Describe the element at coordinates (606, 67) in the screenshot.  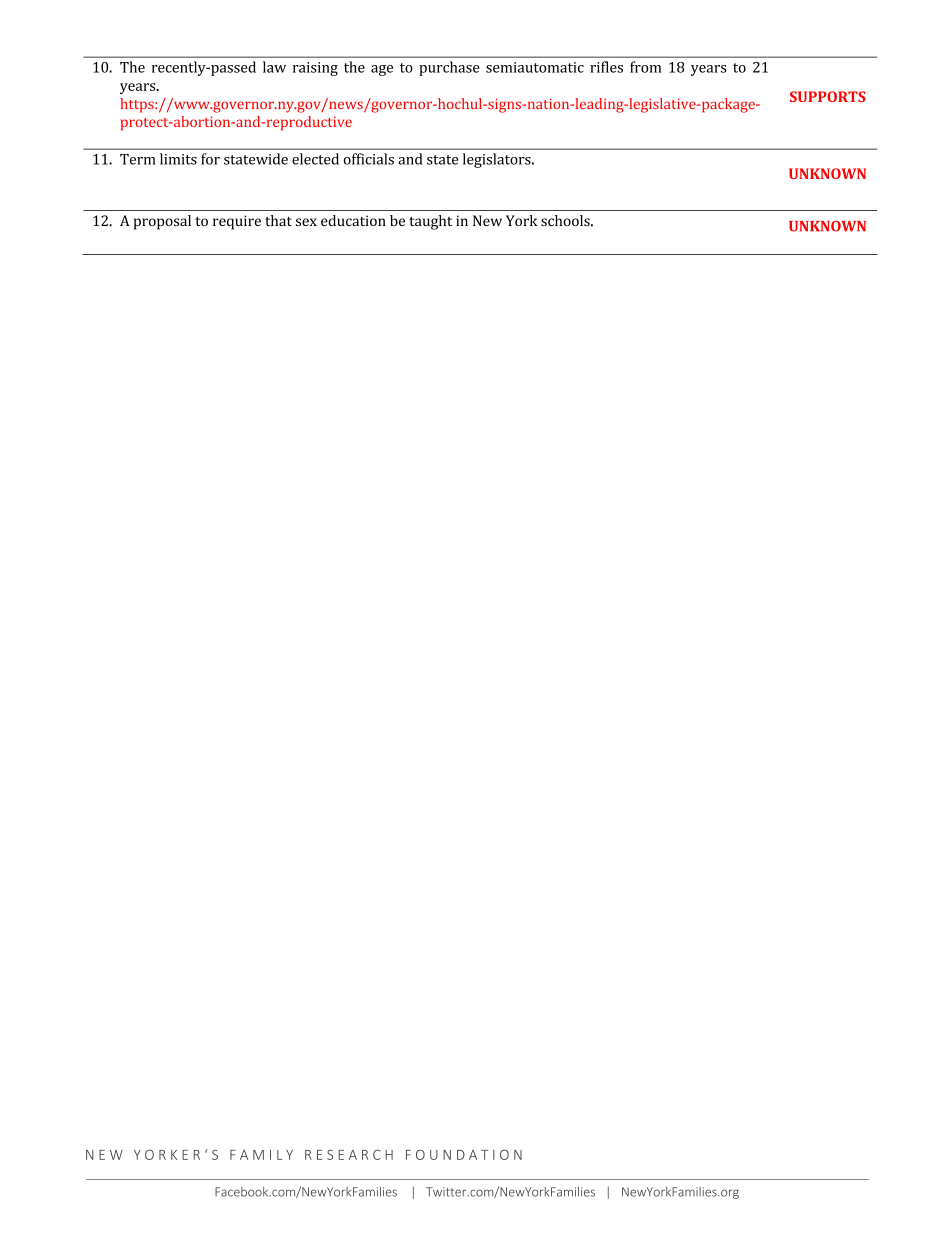
I see `rifles` at that location.
